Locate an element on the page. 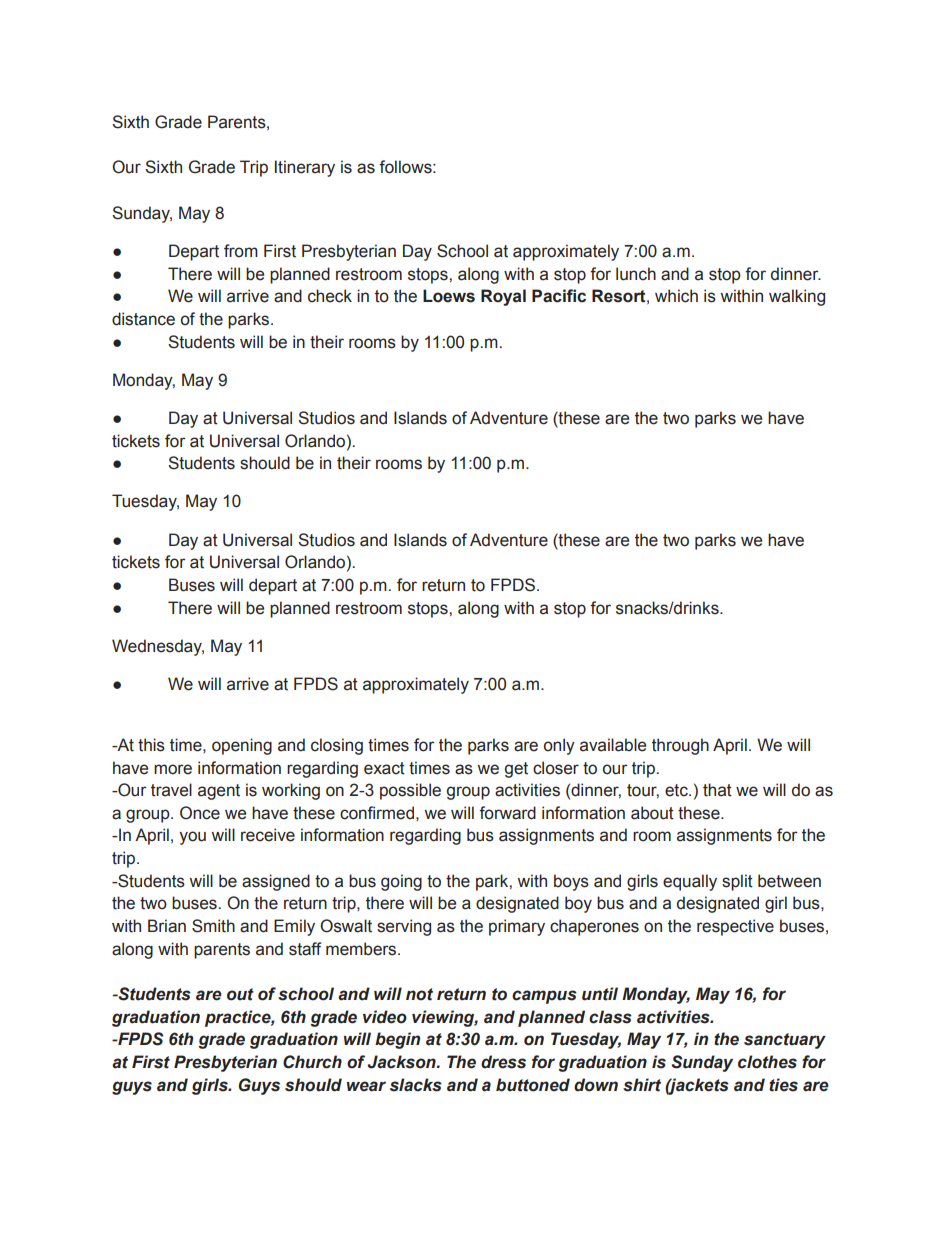 The image size is (952, 1233). from is located at coordinates (241, 251).
